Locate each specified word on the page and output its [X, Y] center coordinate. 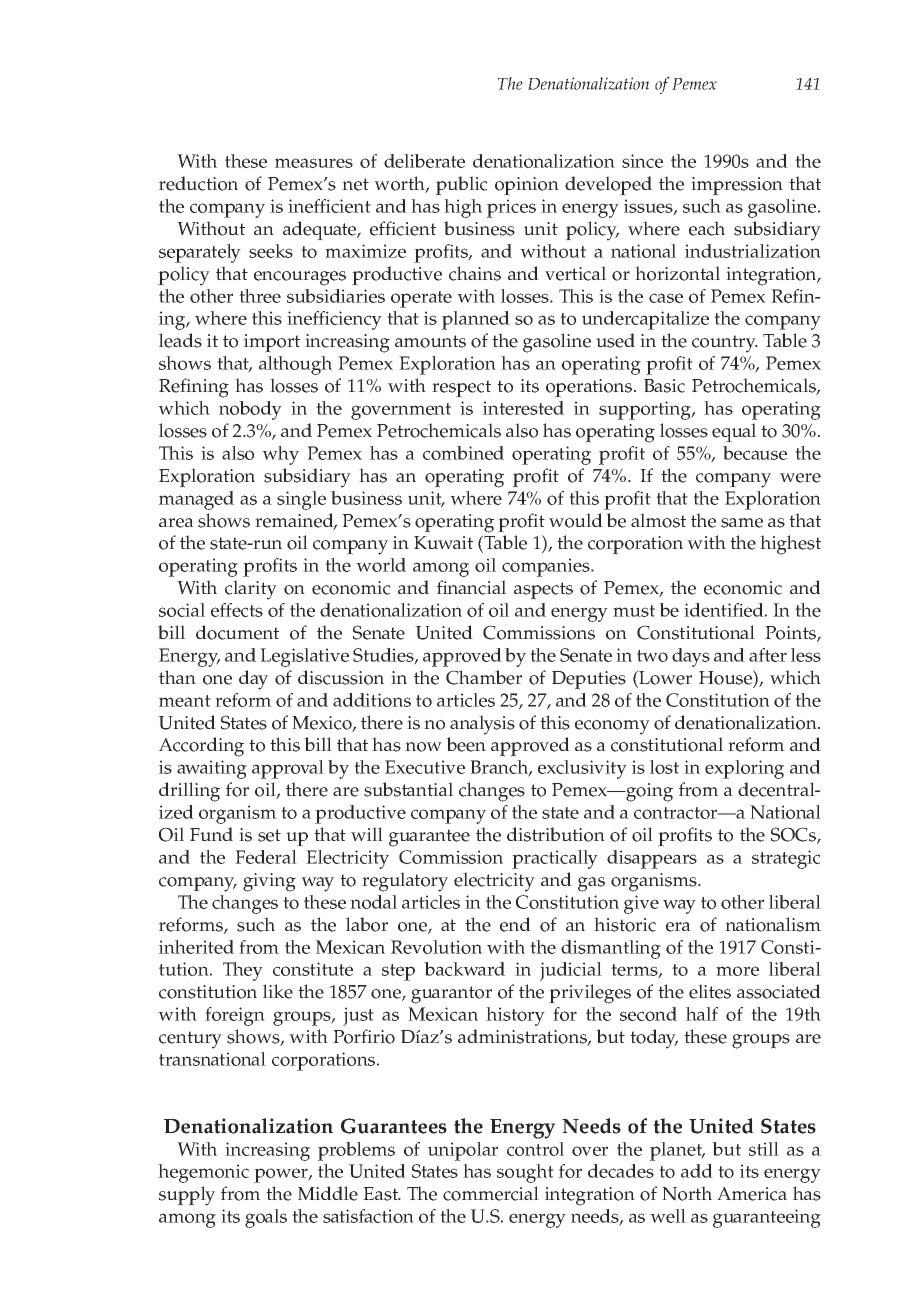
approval [288, 769]
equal [734, 433]
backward [464, 969]
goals [266, 1218]
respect [461, 389]
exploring [744, 769]
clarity [251, 590]
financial [471, 587]
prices [511, 208]
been [466, 744]
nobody [250, 410]
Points [791, 634]
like [278, 991]
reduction [198, 183]
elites [710, 991]
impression [737, 186]
